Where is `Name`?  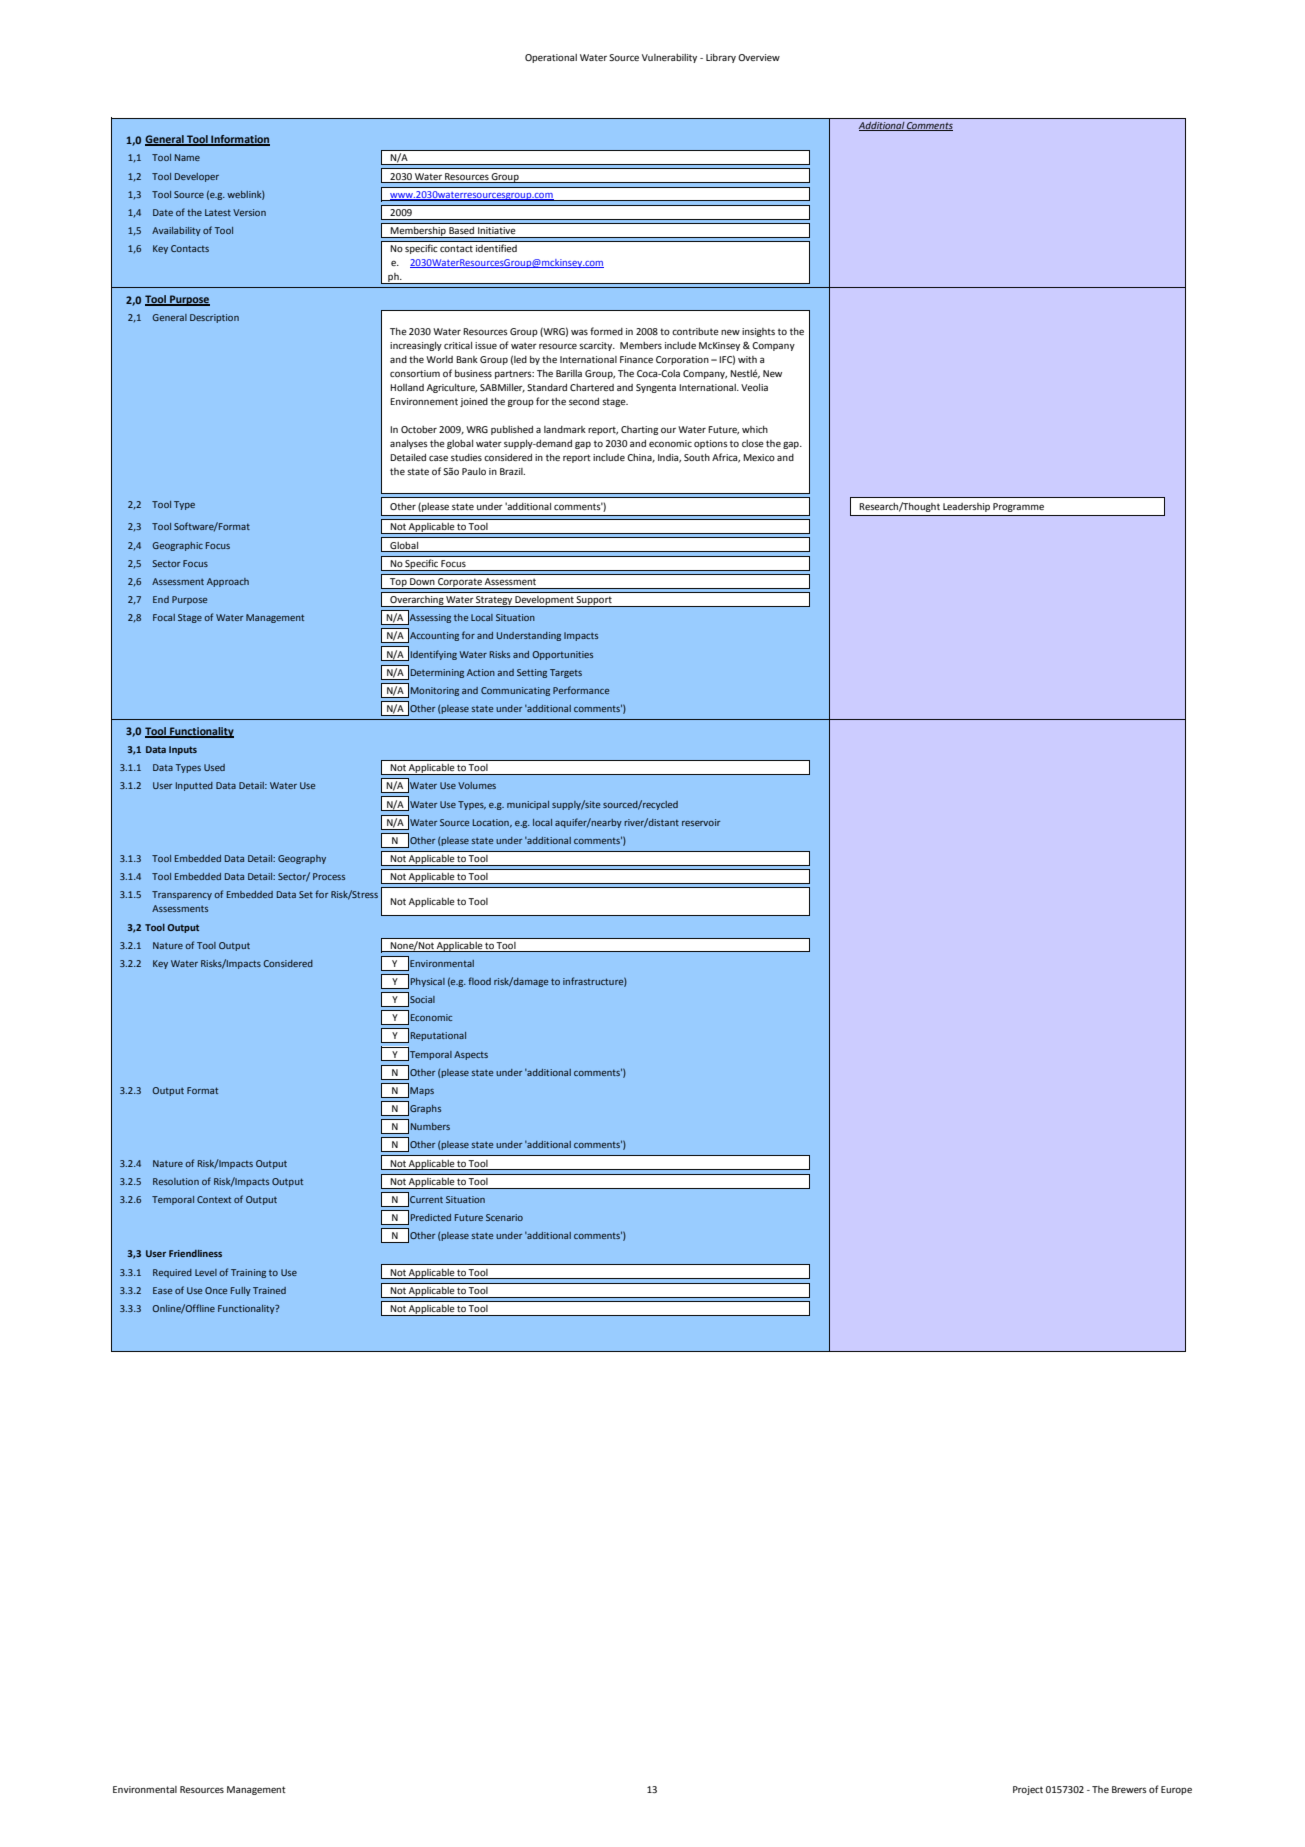 Name is located at coordinates (187, 157).
